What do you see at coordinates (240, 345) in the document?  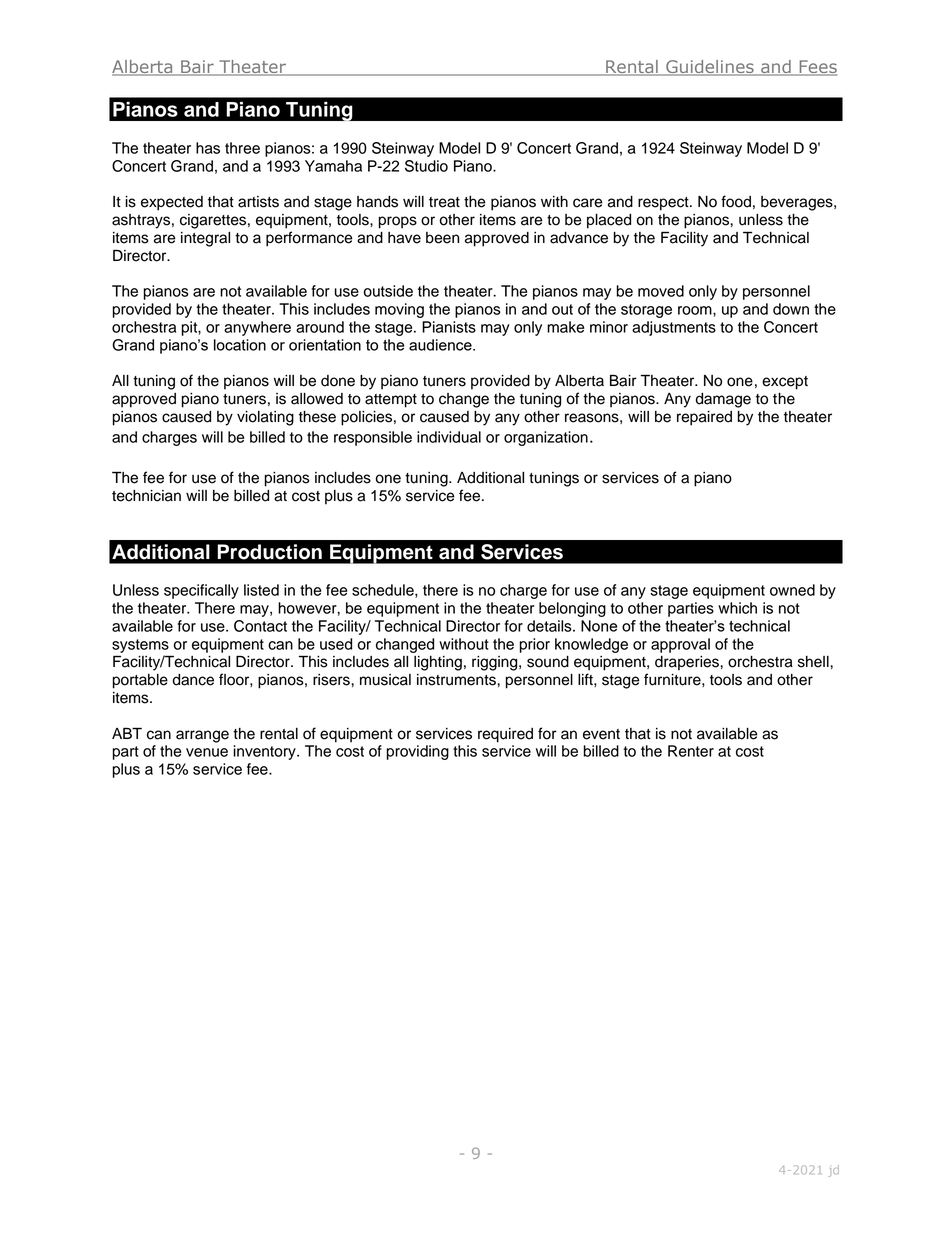 I see `location` at bounding box center [240, 345].
